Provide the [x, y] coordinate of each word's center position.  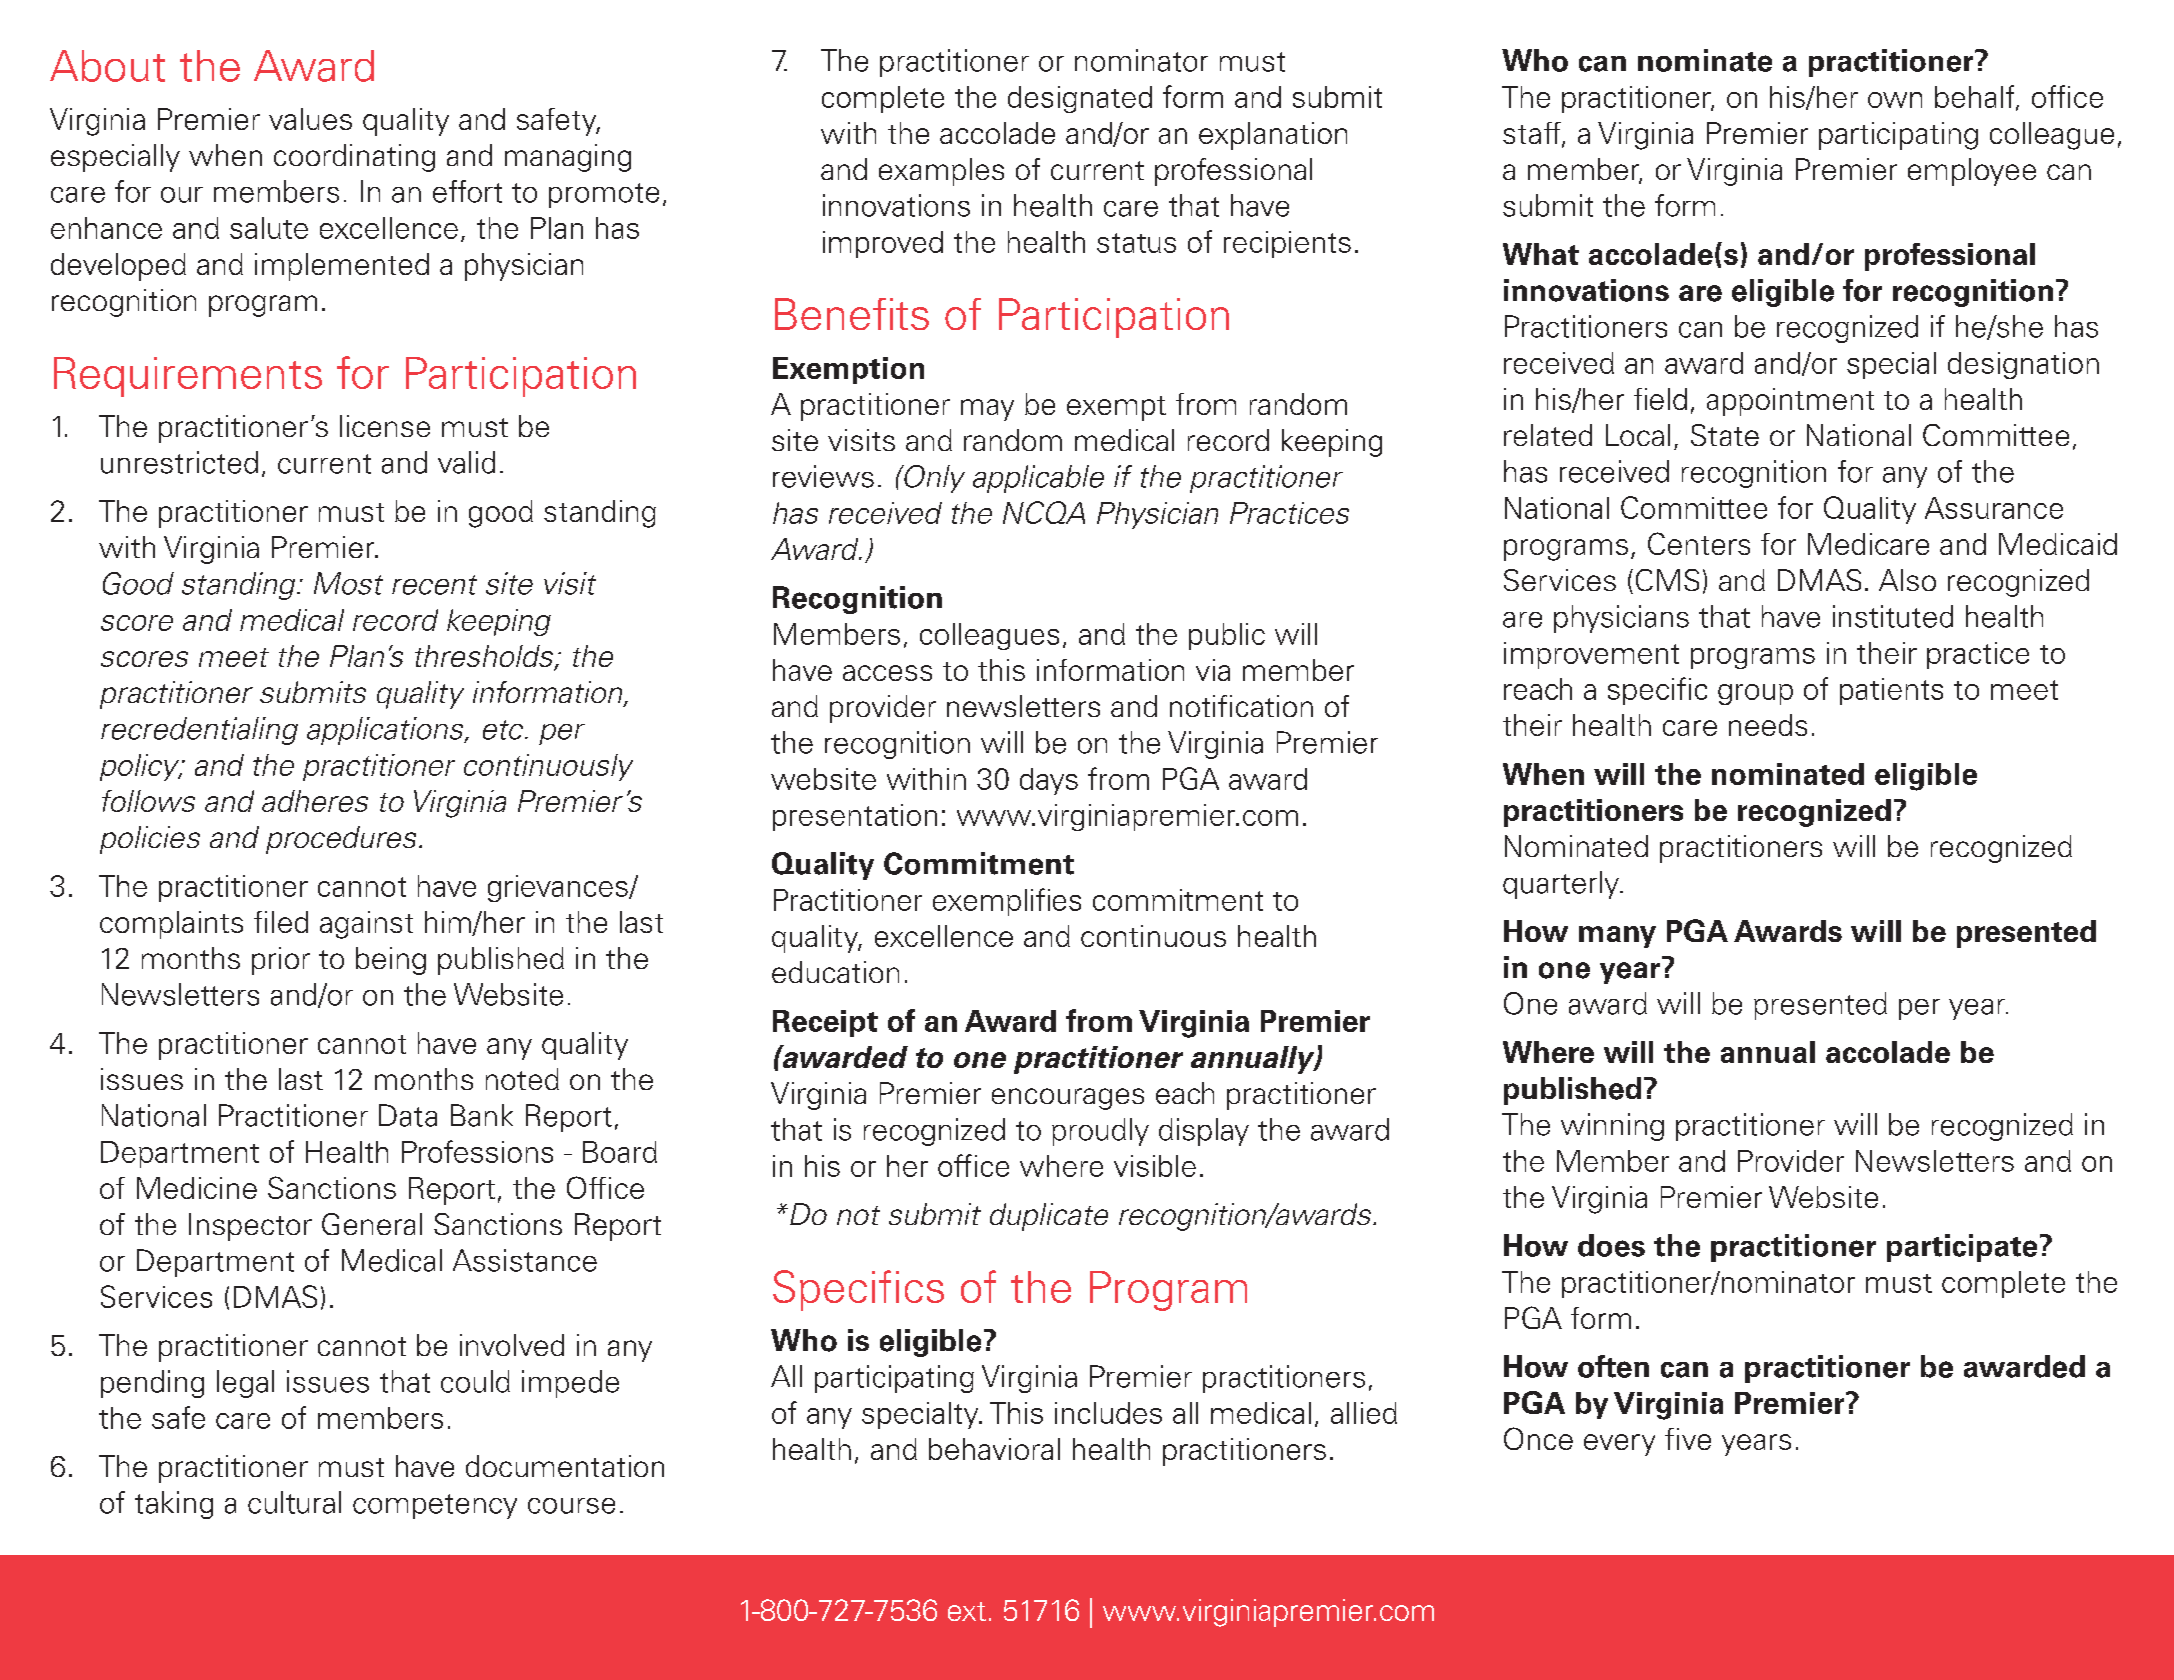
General [372, 1224]
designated [1080, 99]
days [1049, 781]
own [1895, 100]
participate [1962, 1248]
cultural [294, 1502]
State [1725, 435]
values [310, 119]
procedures [341, 840]
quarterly [1562, 885]
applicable [1038, 479]
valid [466, 462]
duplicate [1049, 1217]
